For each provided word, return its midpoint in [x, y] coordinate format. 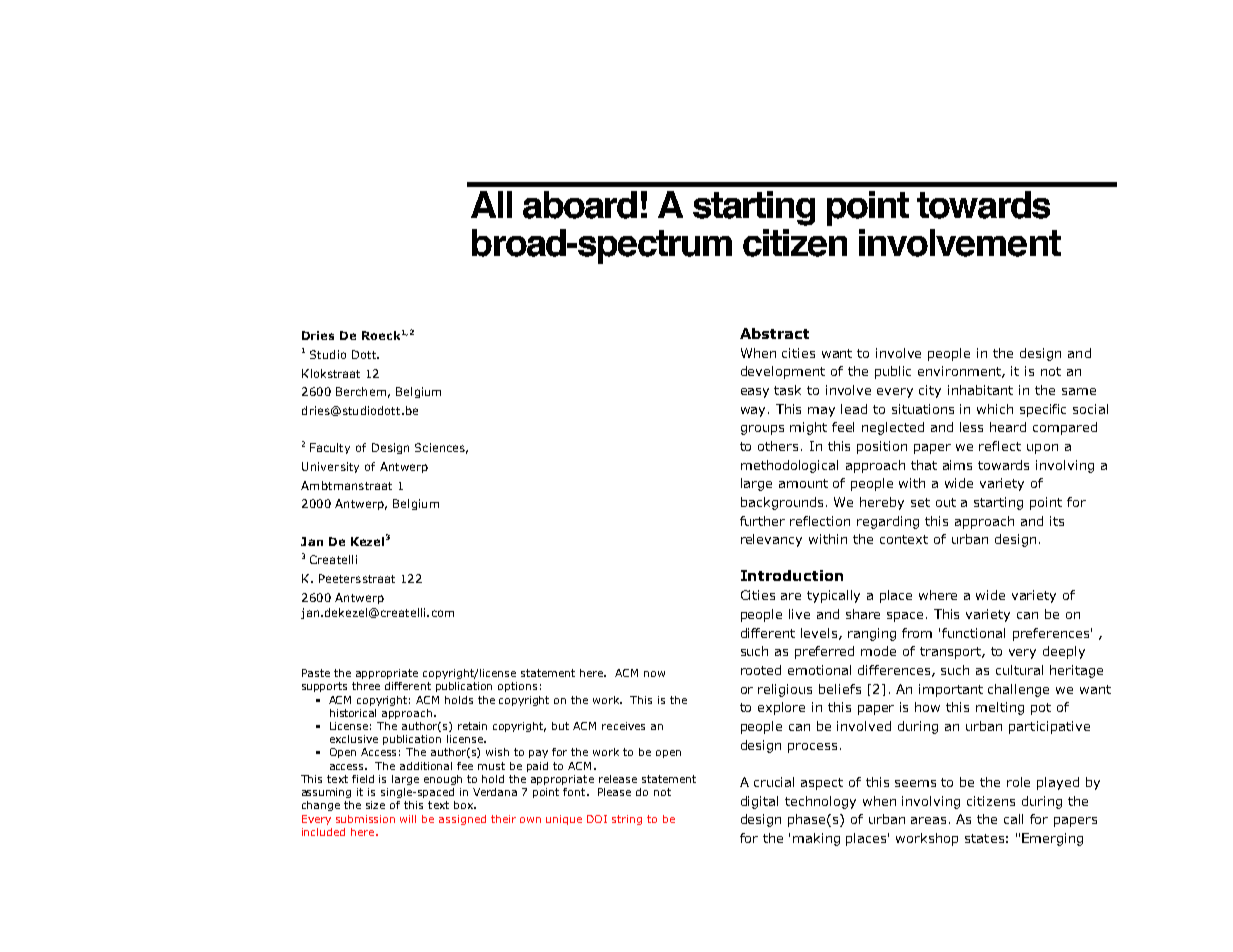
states [984, 838]
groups [762, 430]
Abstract [774, 333]
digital [759, 802]
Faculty [330, 448]
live [799, 614]
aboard [580, 205]
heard [1008, 427]
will [408, 819]
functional [973, 633]
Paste [316, 673]
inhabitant [980, 390]
